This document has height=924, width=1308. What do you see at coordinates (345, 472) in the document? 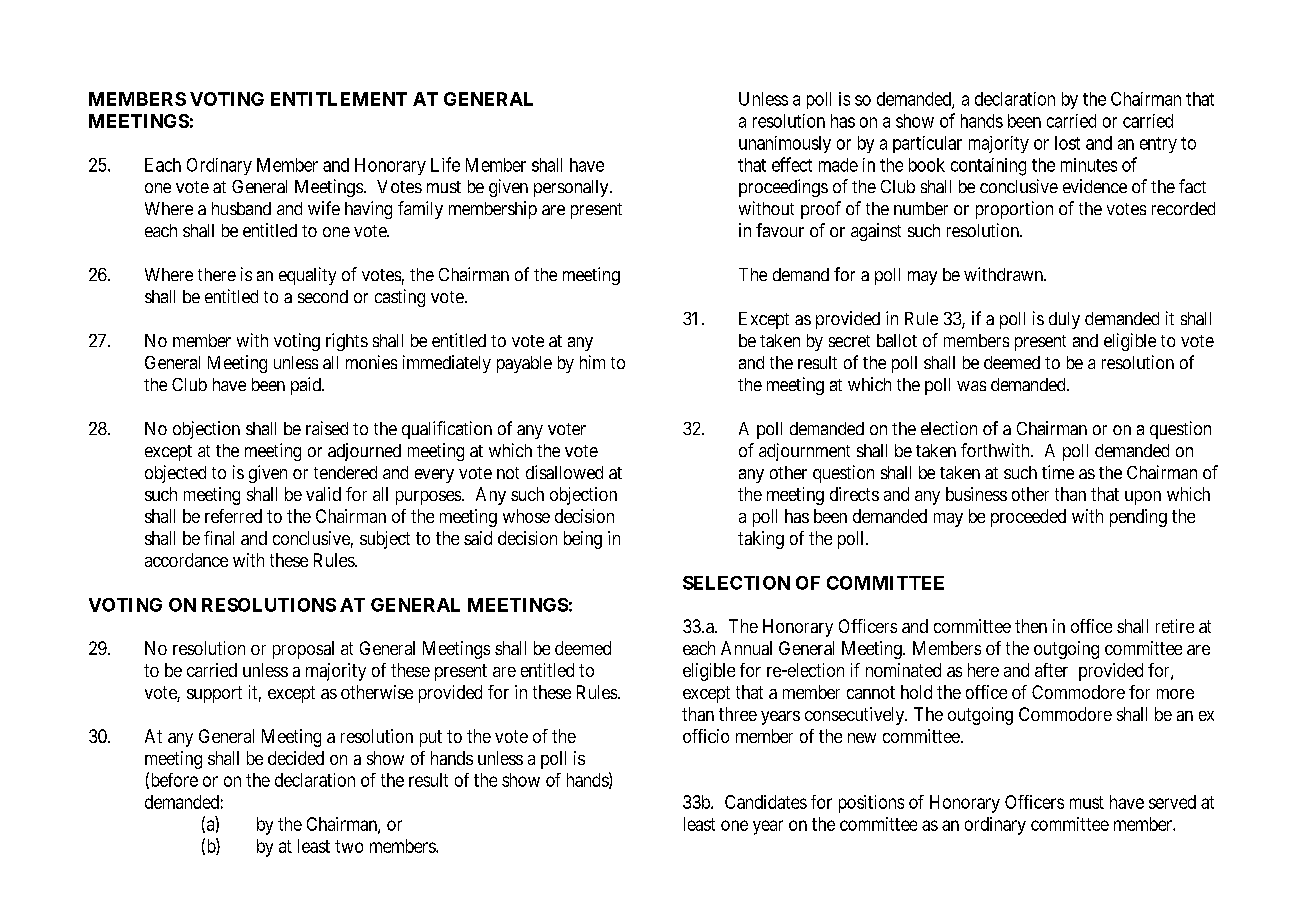
I see `tendered` at bounding box center [345, 472].
